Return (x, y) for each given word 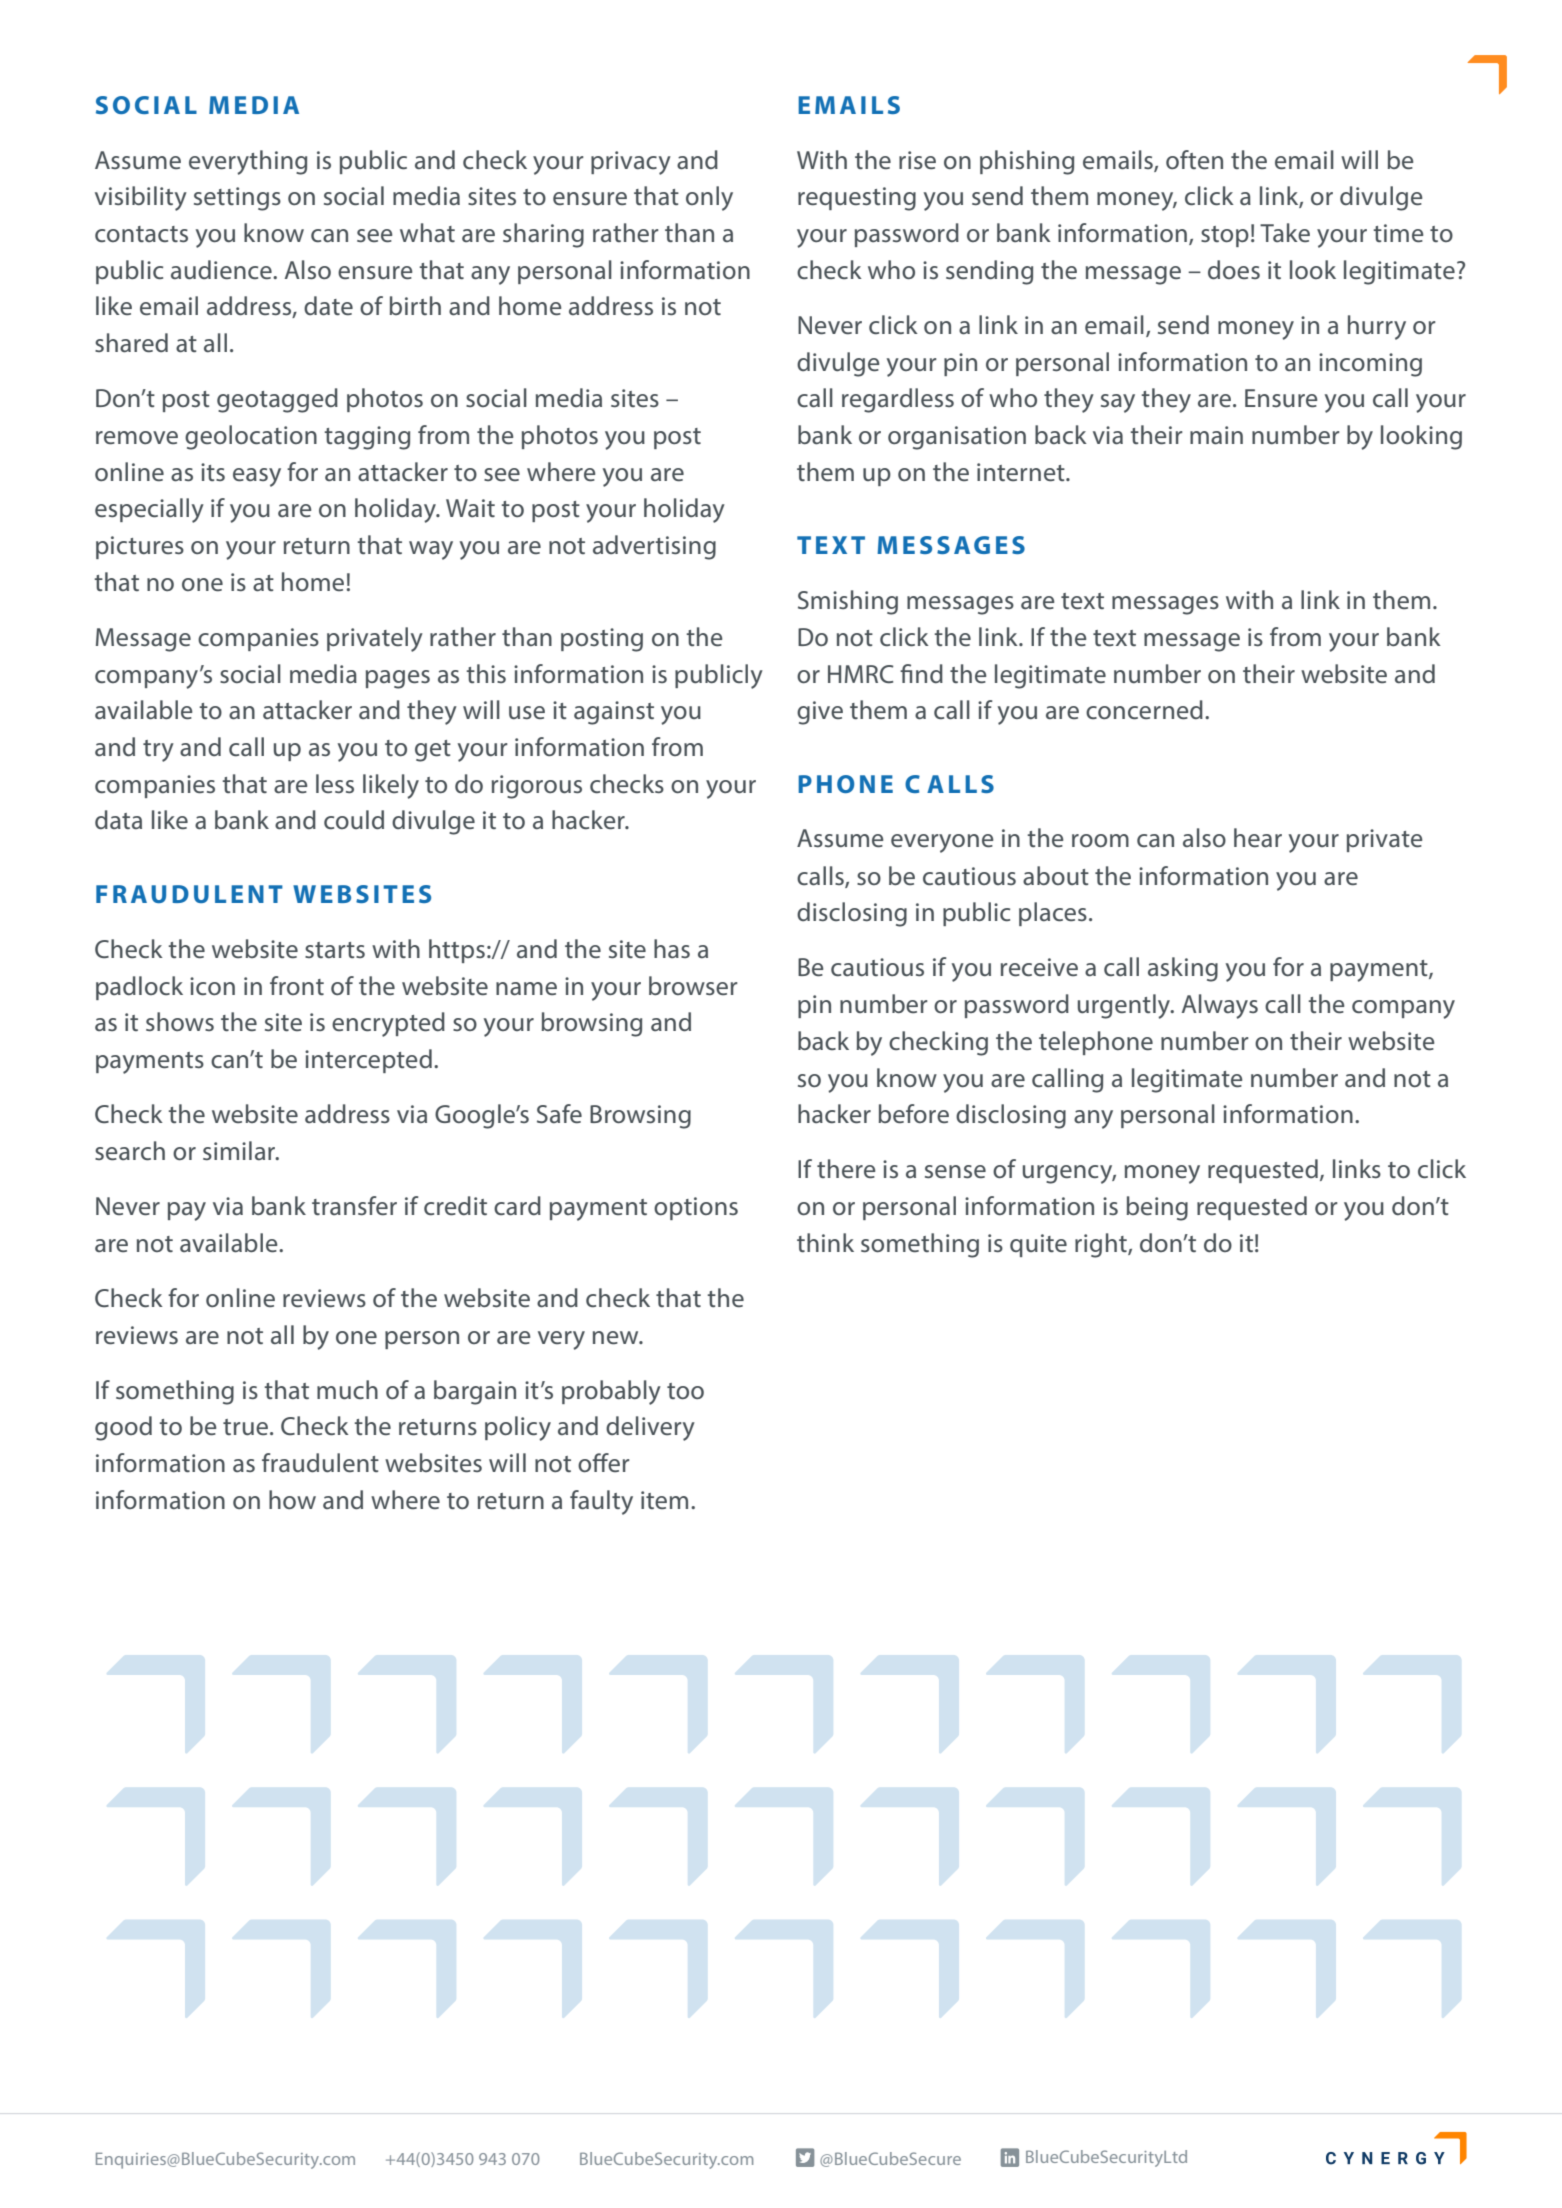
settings (237, 199)
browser (693, 985)
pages (398, 679)
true (247, 1427)
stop (1225, 236)
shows (180, 1021)
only (709, 198)
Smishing (848, 602)
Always (1220, 1006)
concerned (1144, 710)
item (664, 1500)
